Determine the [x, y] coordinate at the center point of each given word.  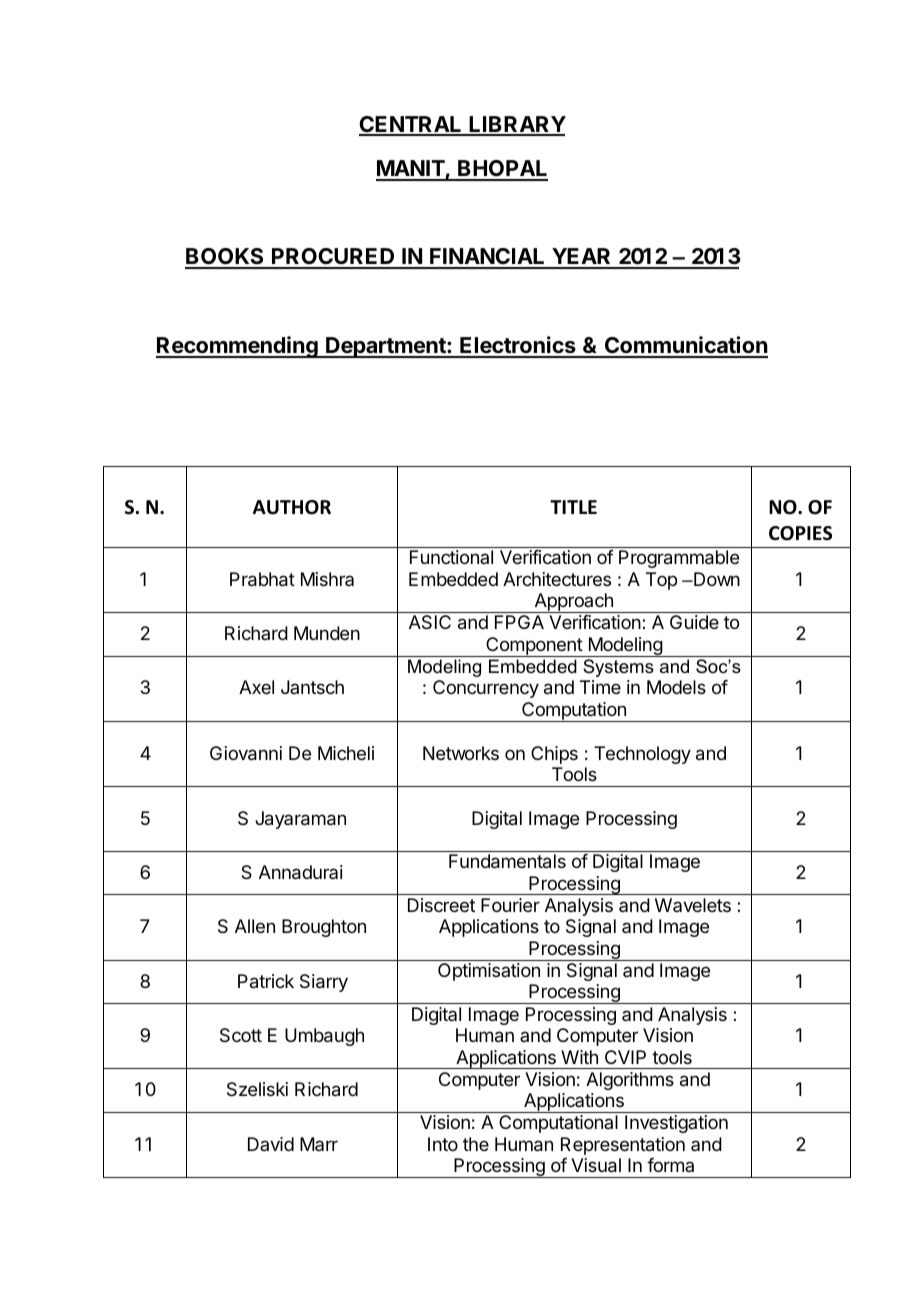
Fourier [510, 905]
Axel [256, 687]
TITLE [573, 507]
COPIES [800, 533]
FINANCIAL [488, 258]
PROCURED [333, 258]
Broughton [324, 928]
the [476, 1144]
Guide [694, 622]
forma [670, 1165]
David [271, 1144]
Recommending [238, 347]
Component [534, 647]
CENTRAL [411, 125]
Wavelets [693, 905]
